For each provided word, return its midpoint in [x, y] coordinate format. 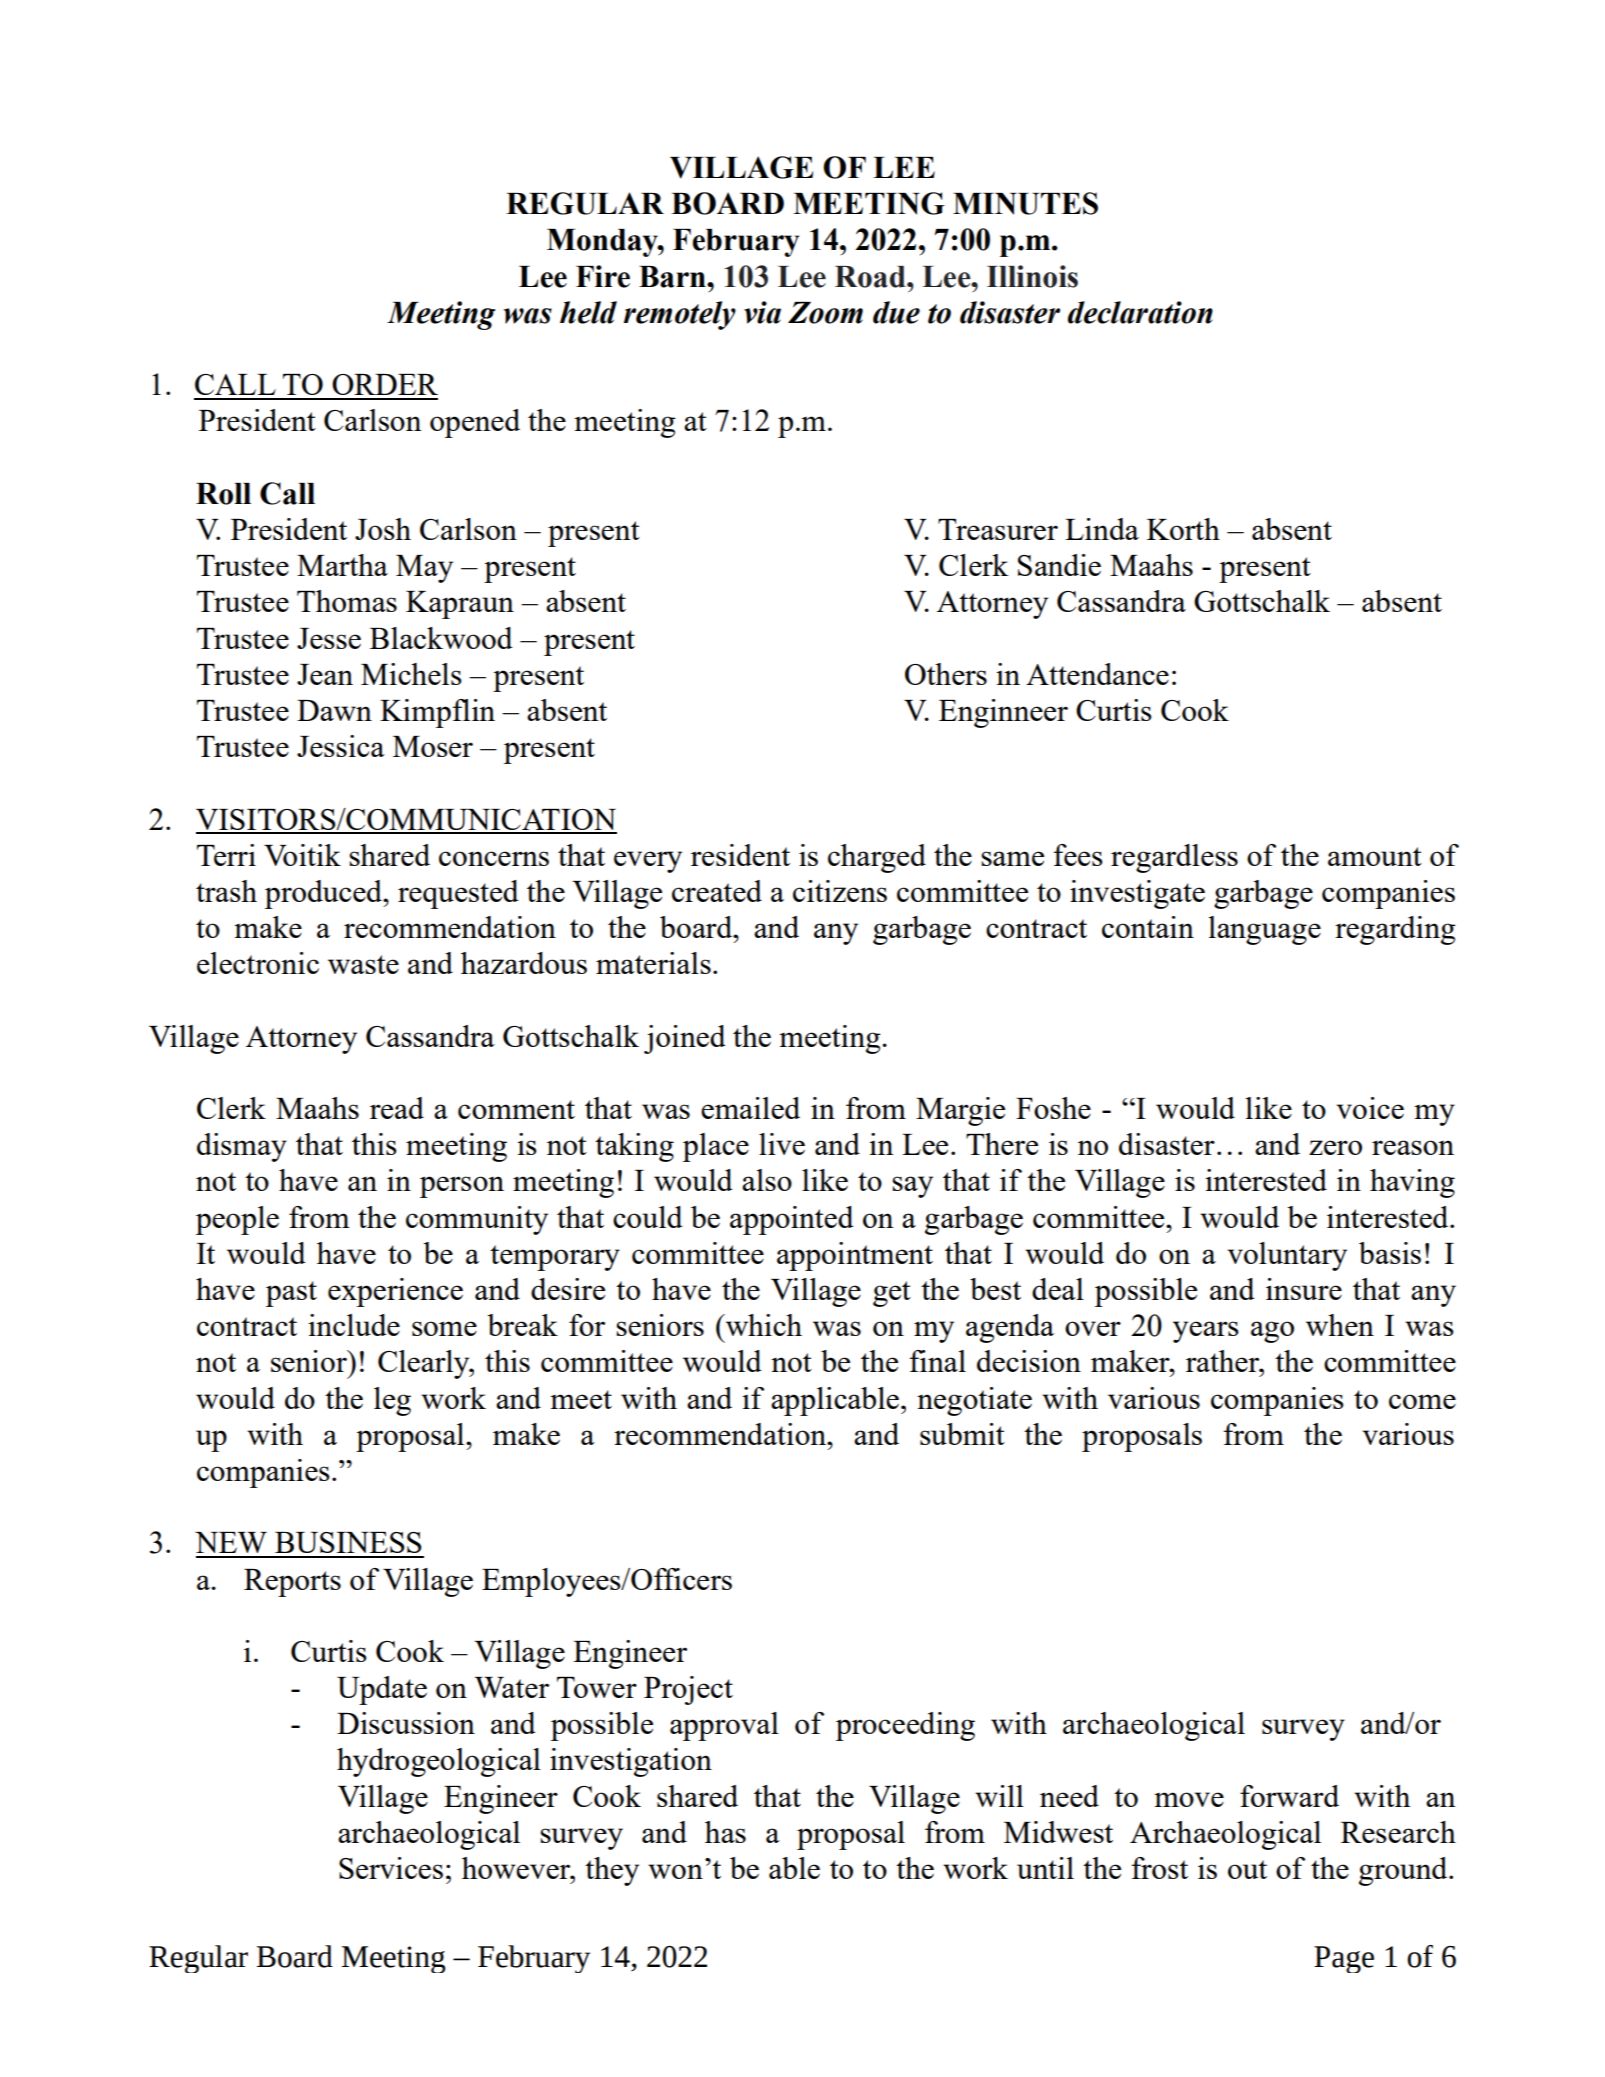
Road [871, 277]
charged [877, 858]
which [762, 1325]
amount [1375, 856]
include [354, 1325]
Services [391, 1868]
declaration [1140, 312]
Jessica [341, 746]
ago [1272, 1332]
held [588, 312]
